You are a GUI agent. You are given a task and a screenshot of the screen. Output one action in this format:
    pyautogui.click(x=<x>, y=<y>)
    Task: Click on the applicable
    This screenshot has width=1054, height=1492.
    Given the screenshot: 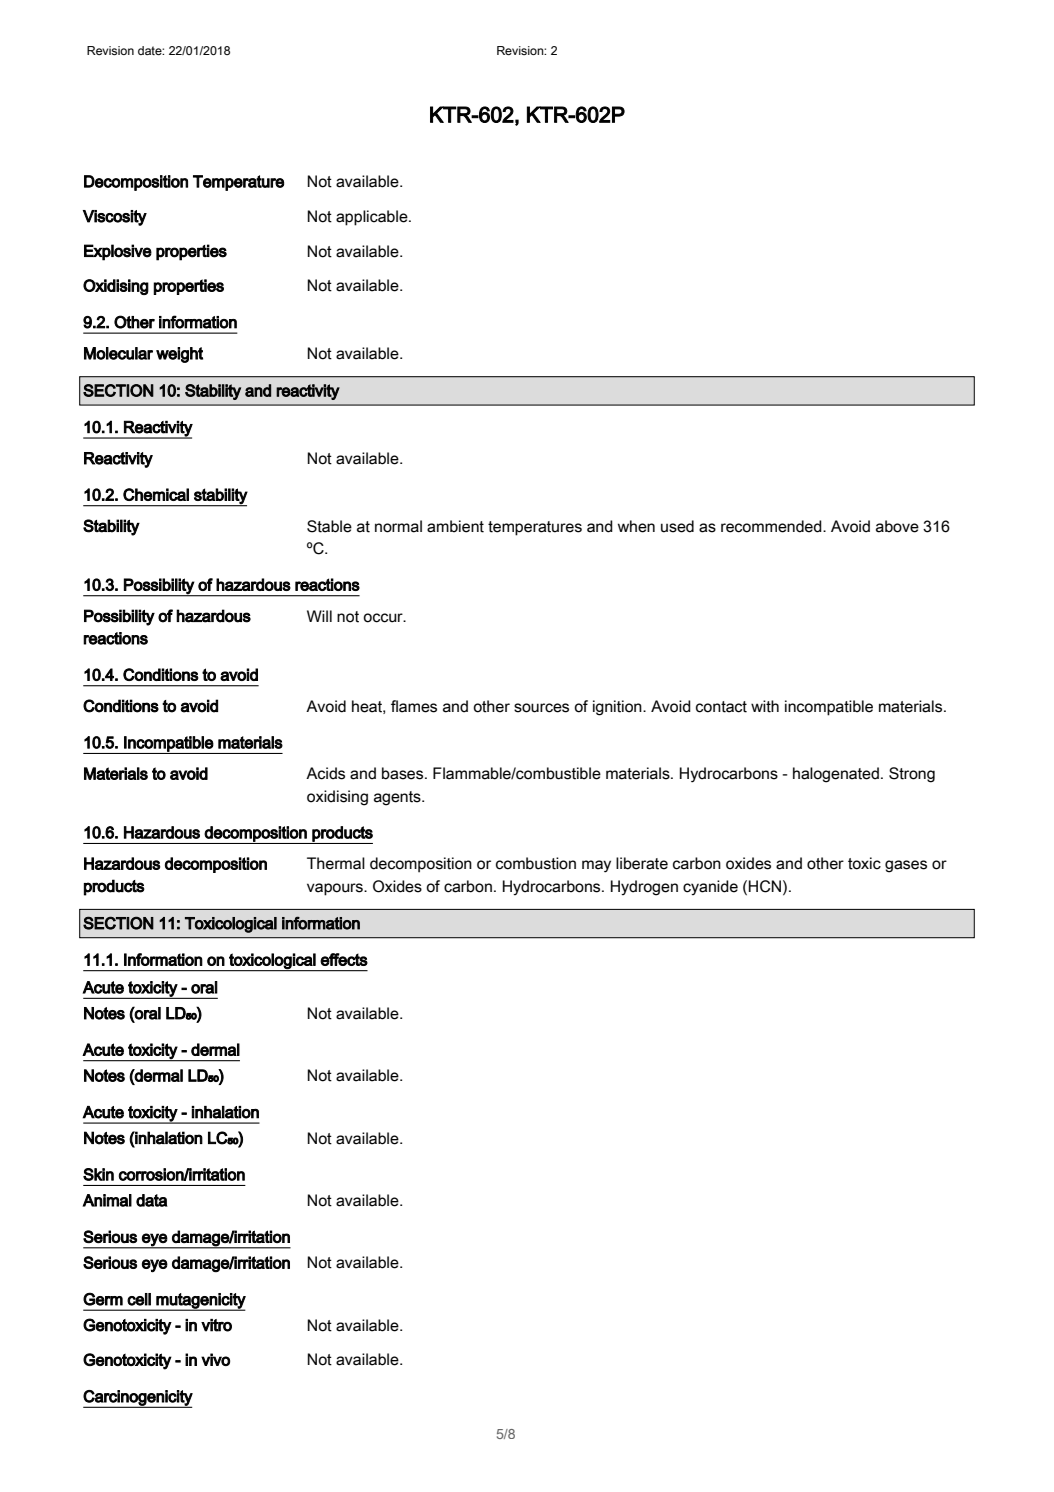 What is the action you would take?
    pyautogui.click(x=373, y=218)
